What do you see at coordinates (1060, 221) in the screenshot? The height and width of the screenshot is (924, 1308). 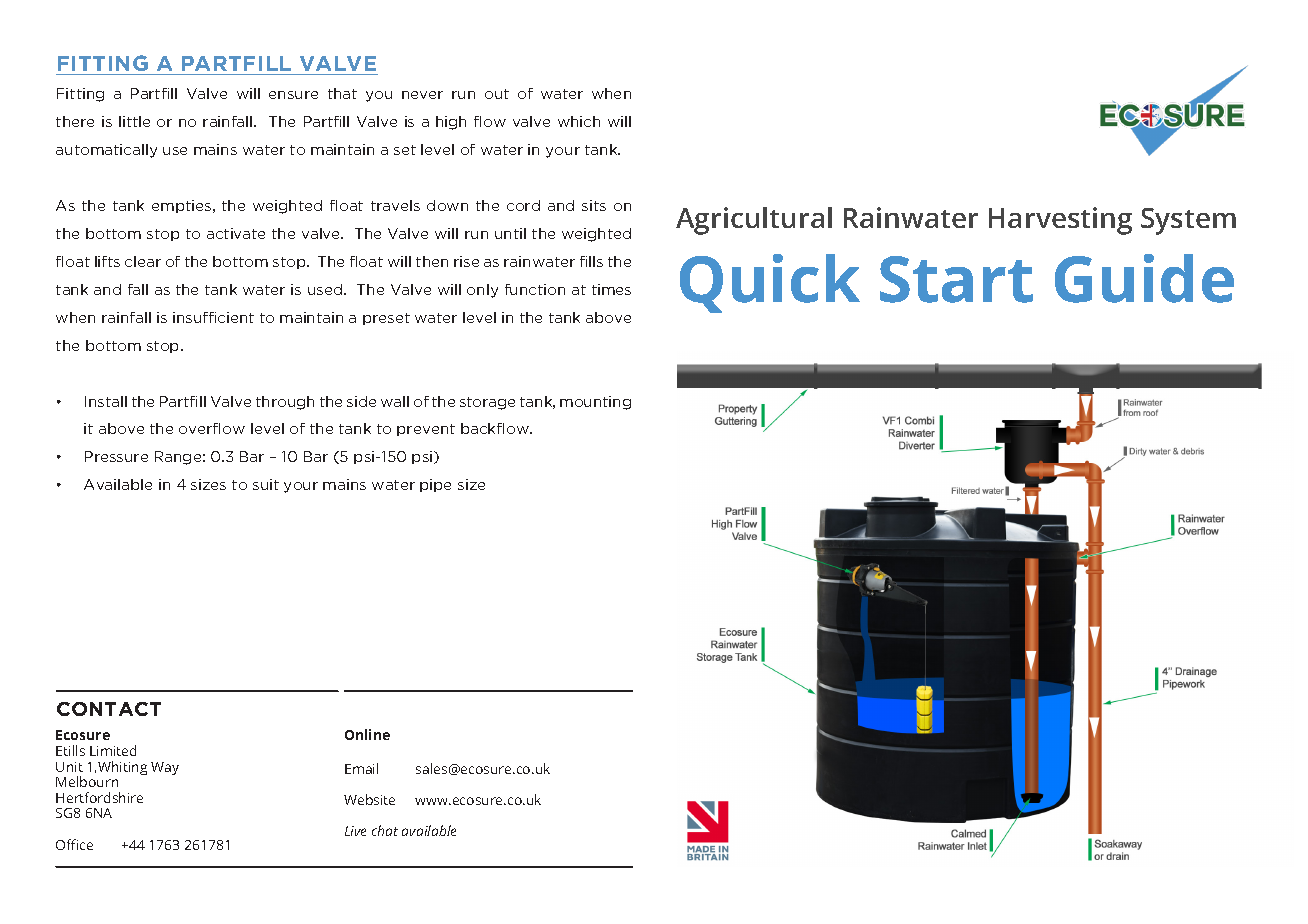 I see `Harvesting` at bounding box center [1060, 221].
